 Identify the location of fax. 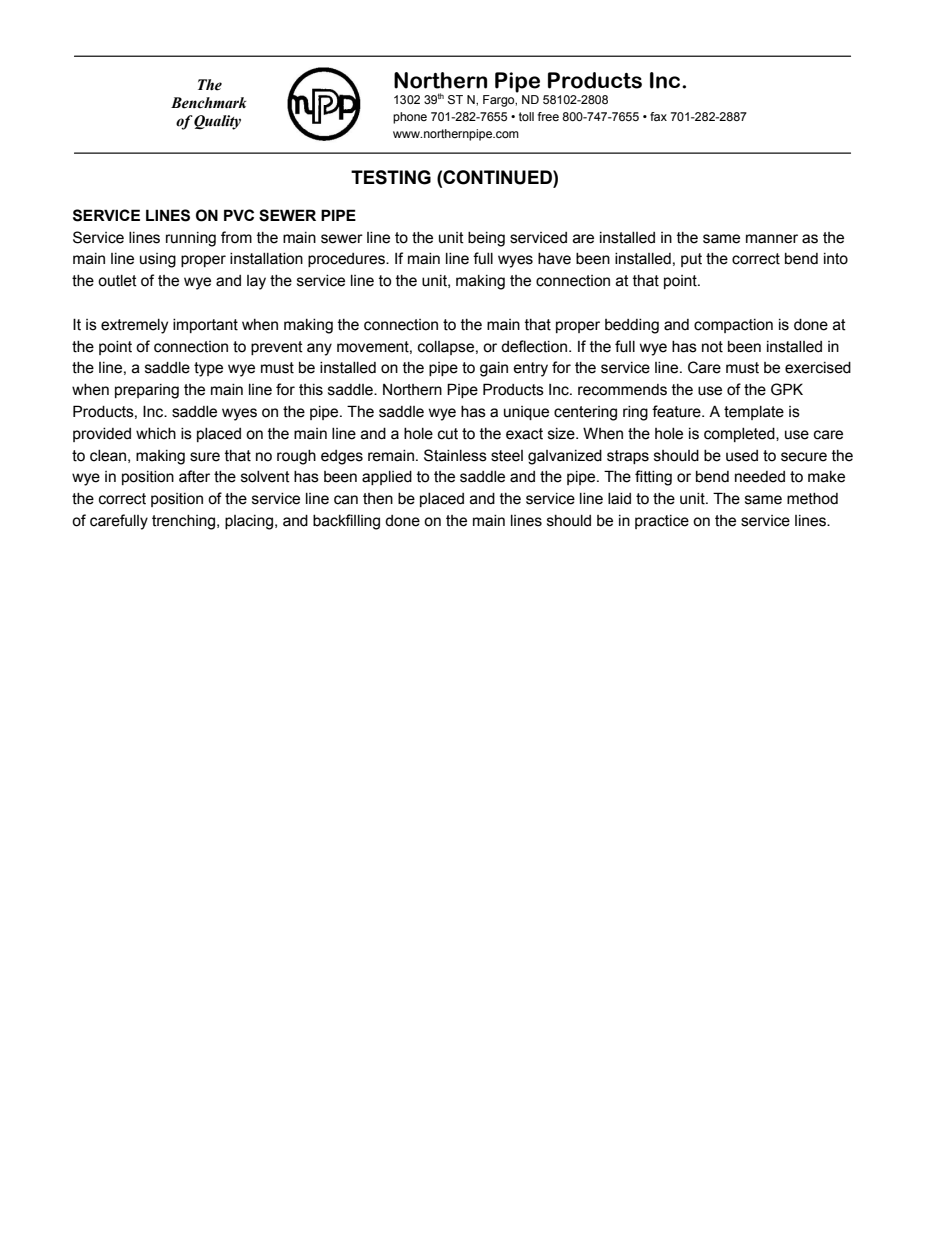
(658, 116).
